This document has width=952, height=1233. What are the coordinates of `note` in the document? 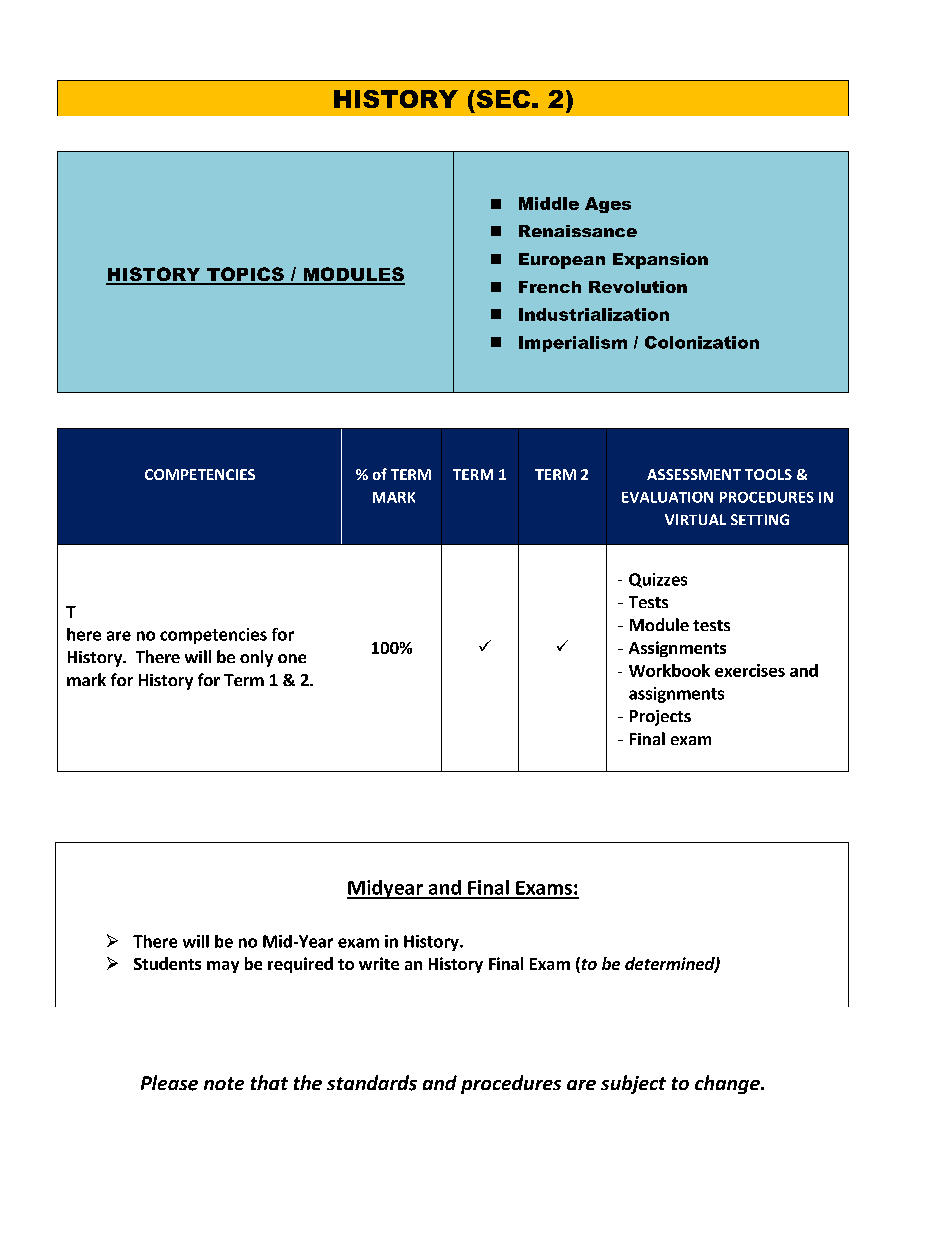 It's located at (224, 1083).
